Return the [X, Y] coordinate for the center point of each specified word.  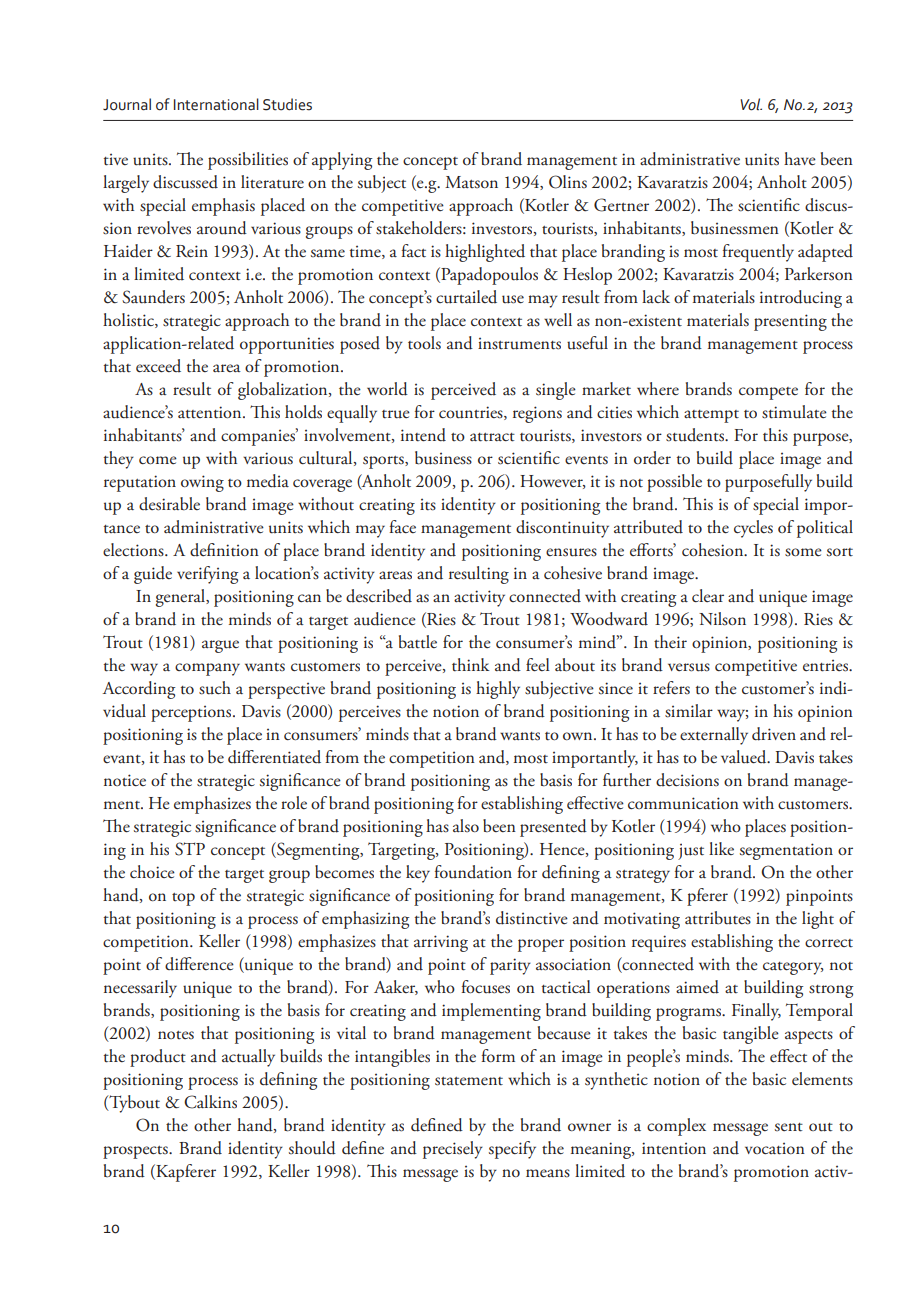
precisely [453, 1150]
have [800, 158]
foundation [473, 872]
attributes [718, 918]
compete [768, 393]
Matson [471, 182]
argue [220, 646]
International [216, 104]
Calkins [210, 1102]
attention [211, 412]
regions [537, 414]
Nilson [722, 619]
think [471, 665]
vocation [775, 1148]
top [183, 899]
